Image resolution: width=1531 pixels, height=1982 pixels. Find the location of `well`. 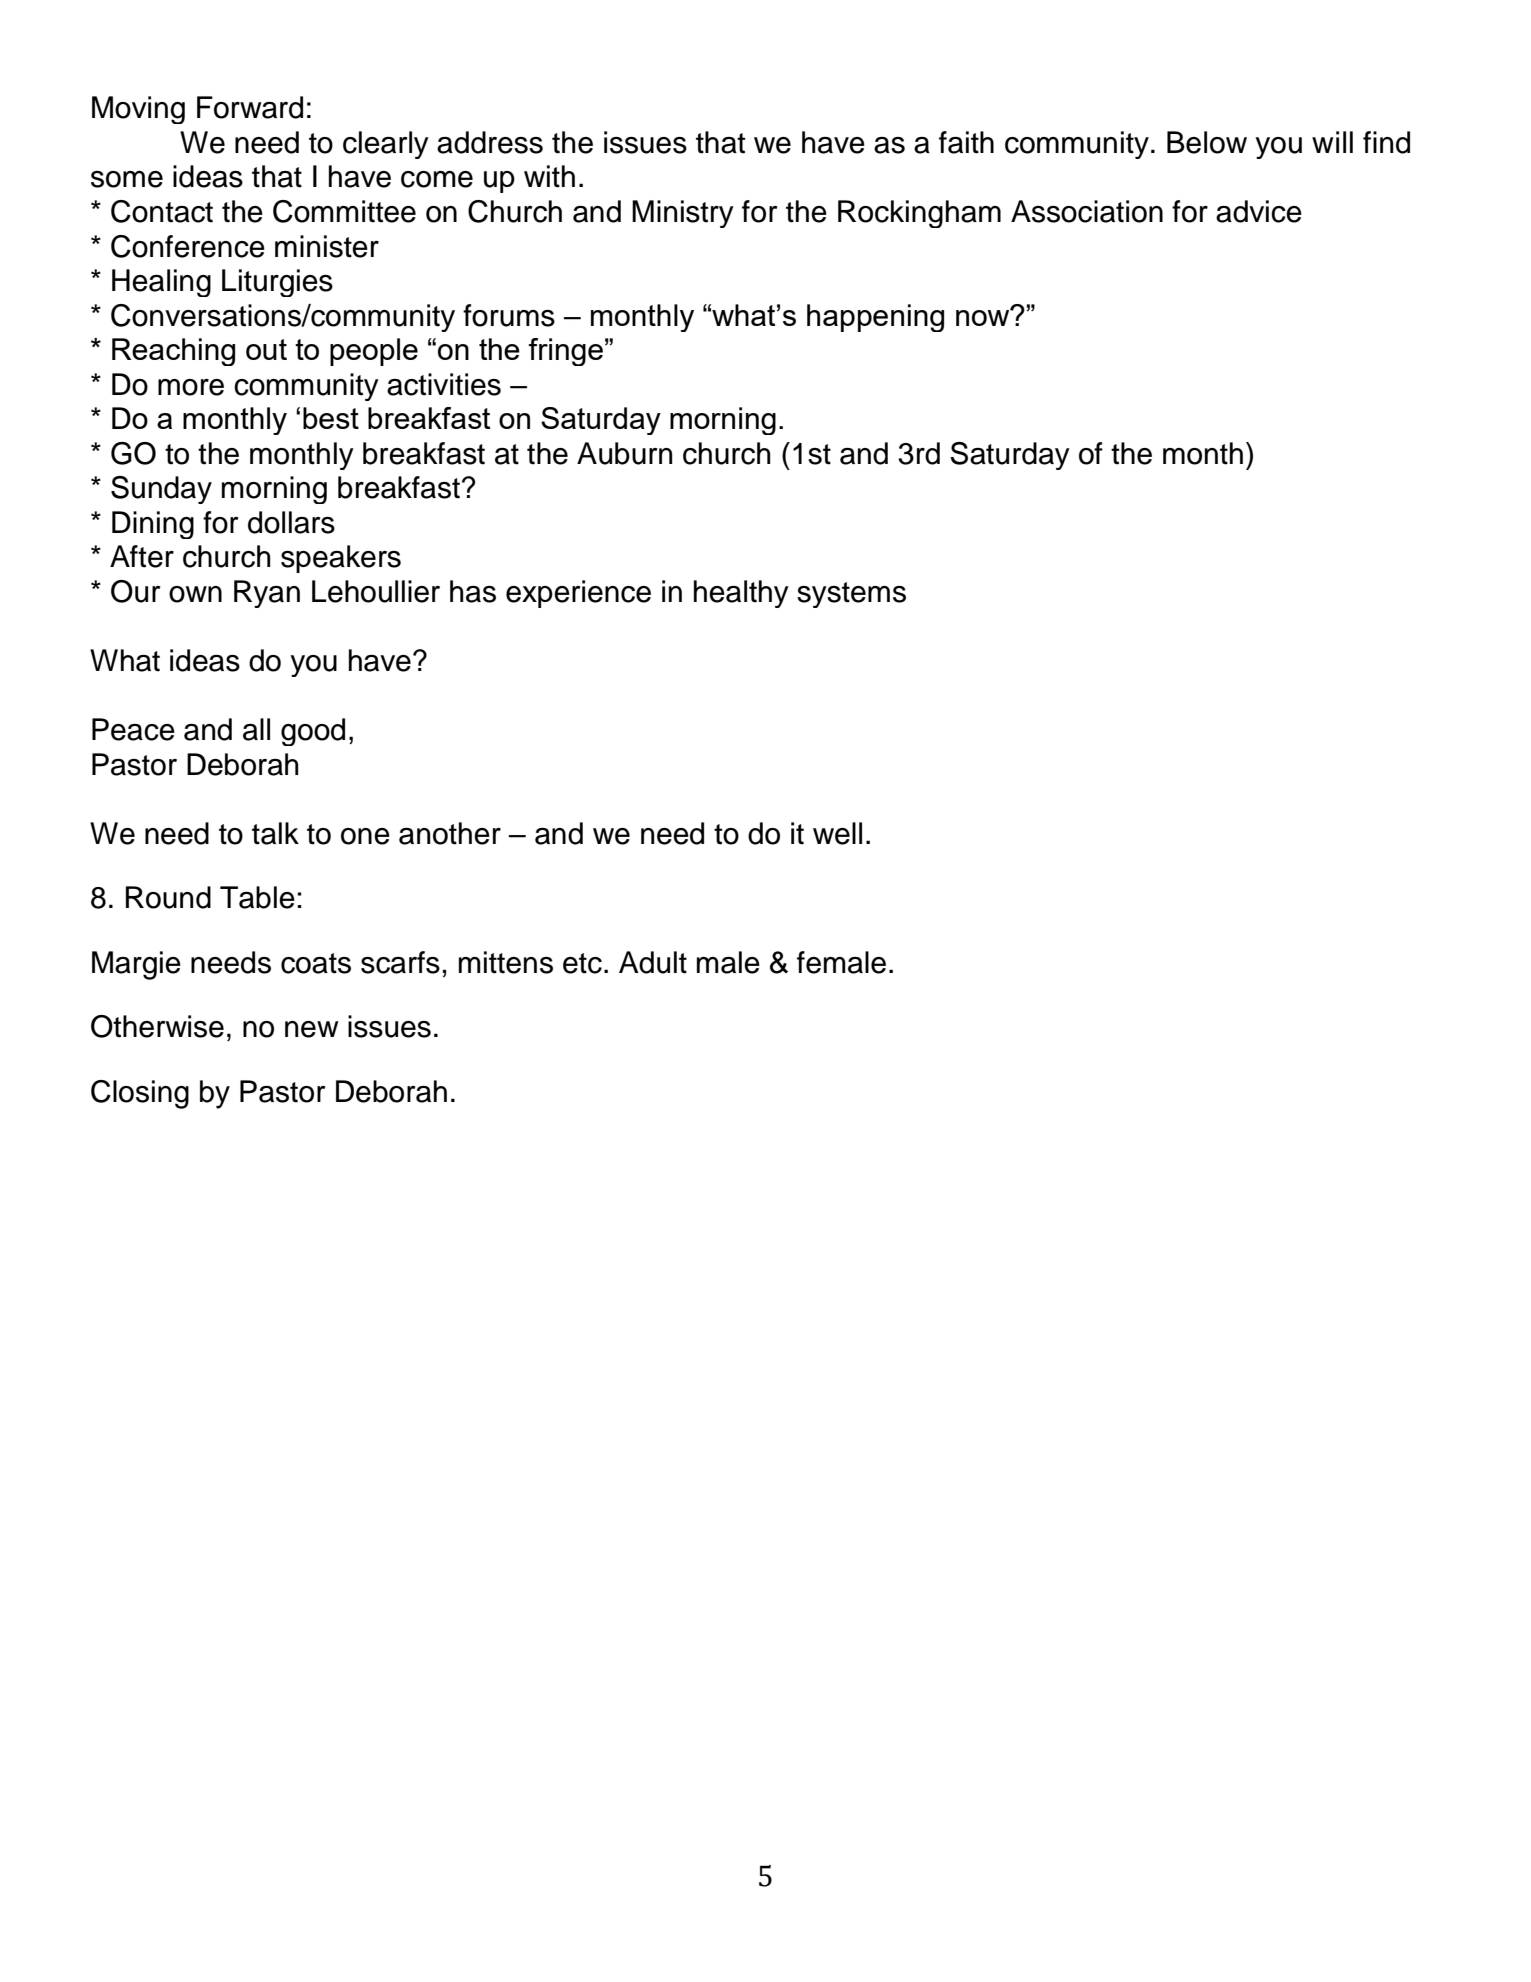

well is located at coordinates (837, 833).
